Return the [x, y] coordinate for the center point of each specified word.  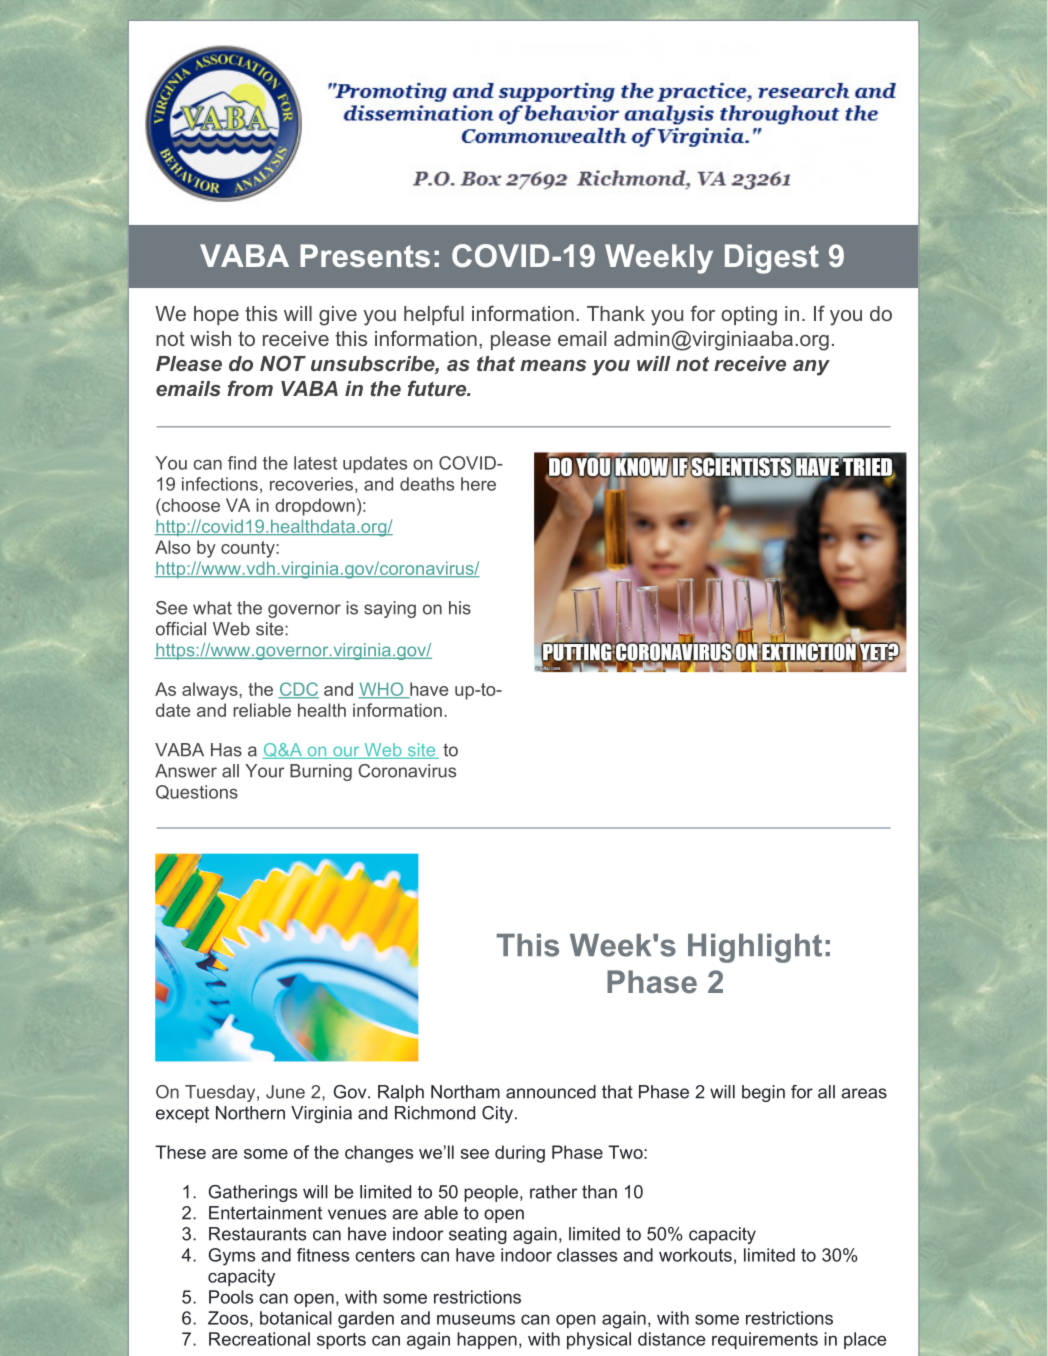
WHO [382, 690]
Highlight [755, 948]
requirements [765, 1340]
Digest [772, 259]
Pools [231, 1297]
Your [264, 771]
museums [476, 1319]
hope [216, 315]
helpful [434, 315]
